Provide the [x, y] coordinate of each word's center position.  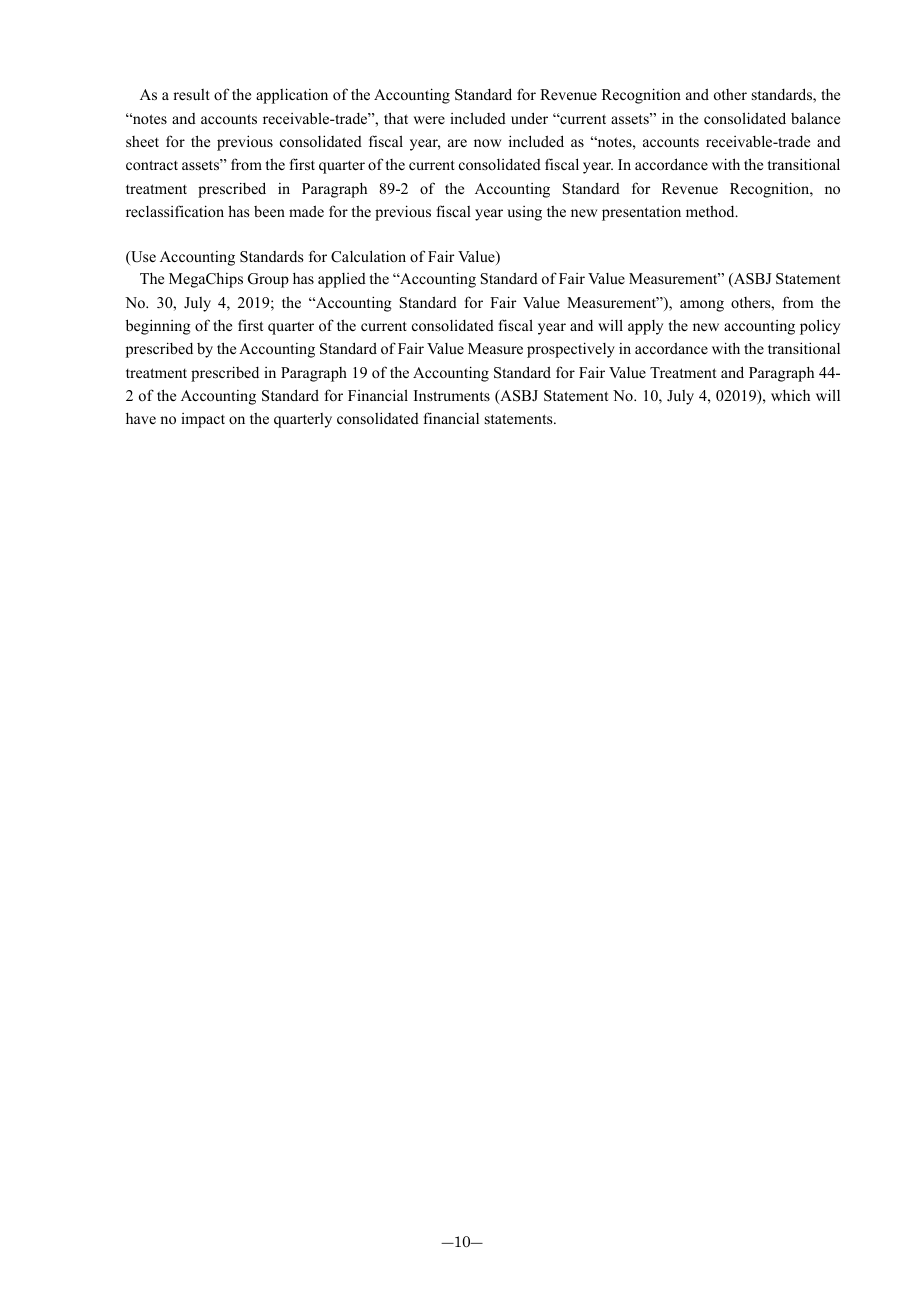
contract [152, 165]
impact [203, 420]
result [191, 94]
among [702, 306]
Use [142, 258]
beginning [158, 327]
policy [820, 327]
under [529, 118]
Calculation [368, 256]
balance [815, 118]
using [524, 213]
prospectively [571, 350]
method [711, 211]
